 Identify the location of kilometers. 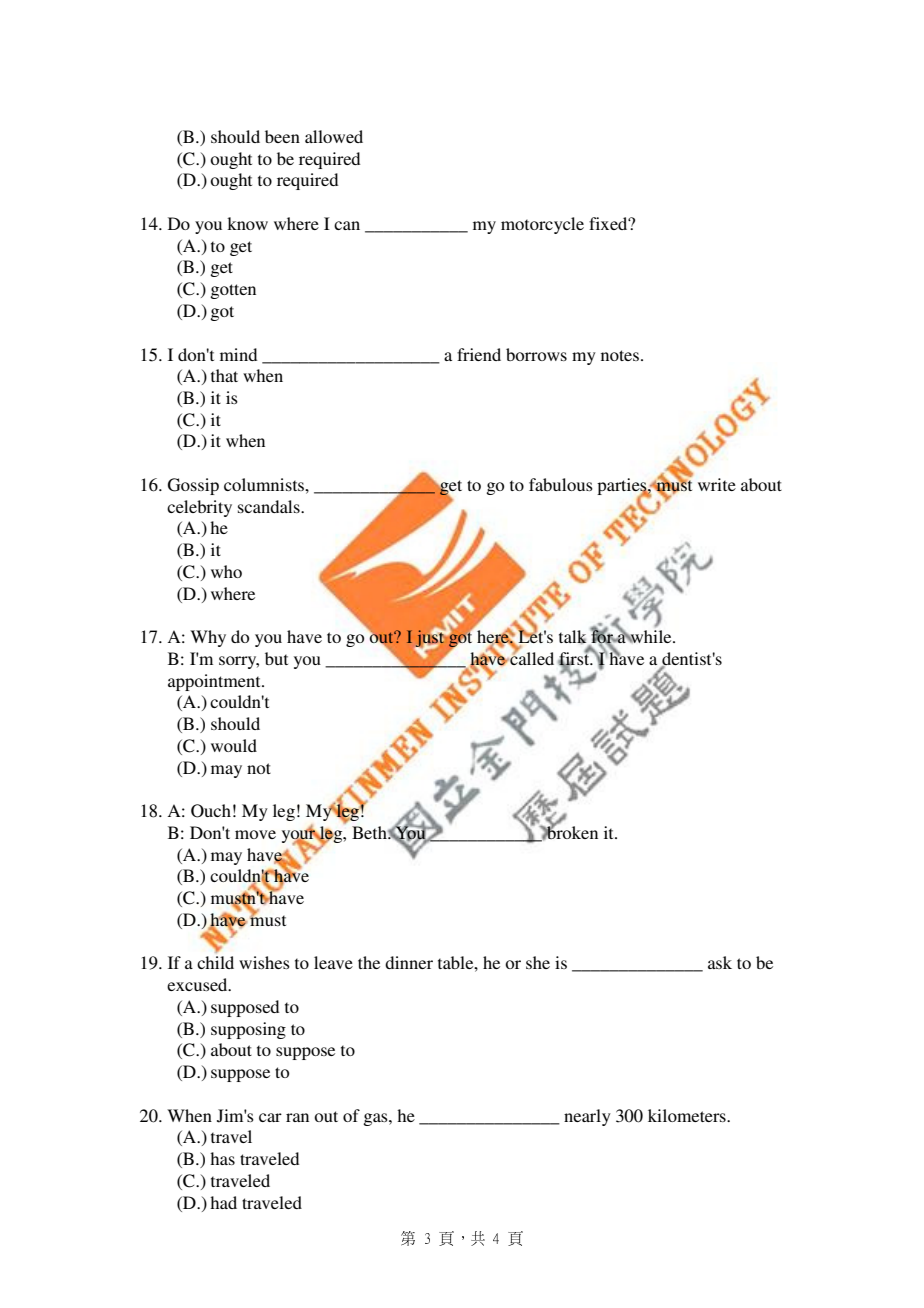
(688, 1115).
